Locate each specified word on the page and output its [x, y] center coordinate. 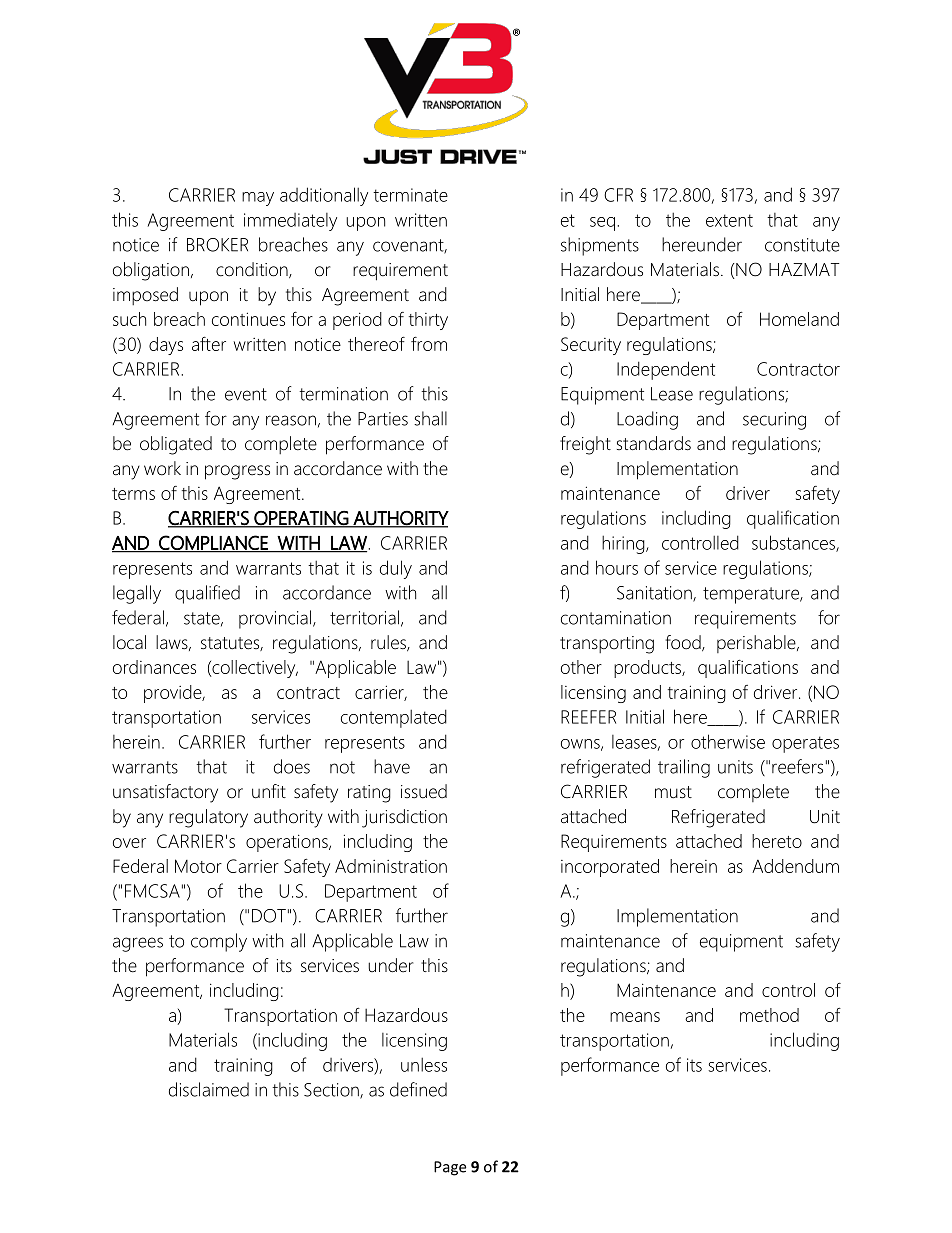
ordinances [154, 667]
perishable [757, 644]
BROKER [217, 245]
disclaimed [209, 1089]
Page [450, 1168]
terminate [410, 195]
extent [729, 220]
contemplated [394, 718]
